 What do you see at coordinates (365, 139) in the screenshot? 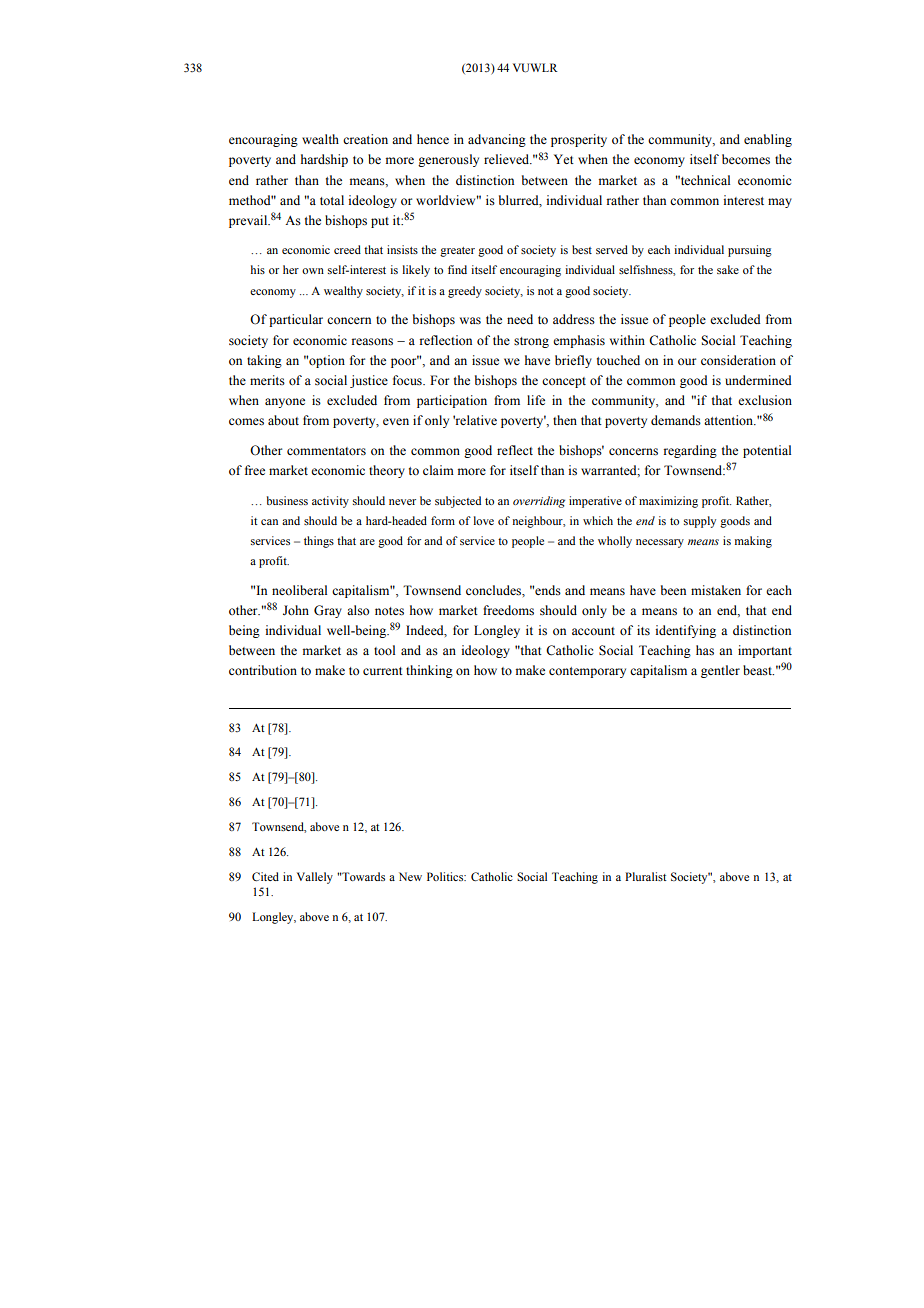
I see `creation` at bounding box center [365, 139].
